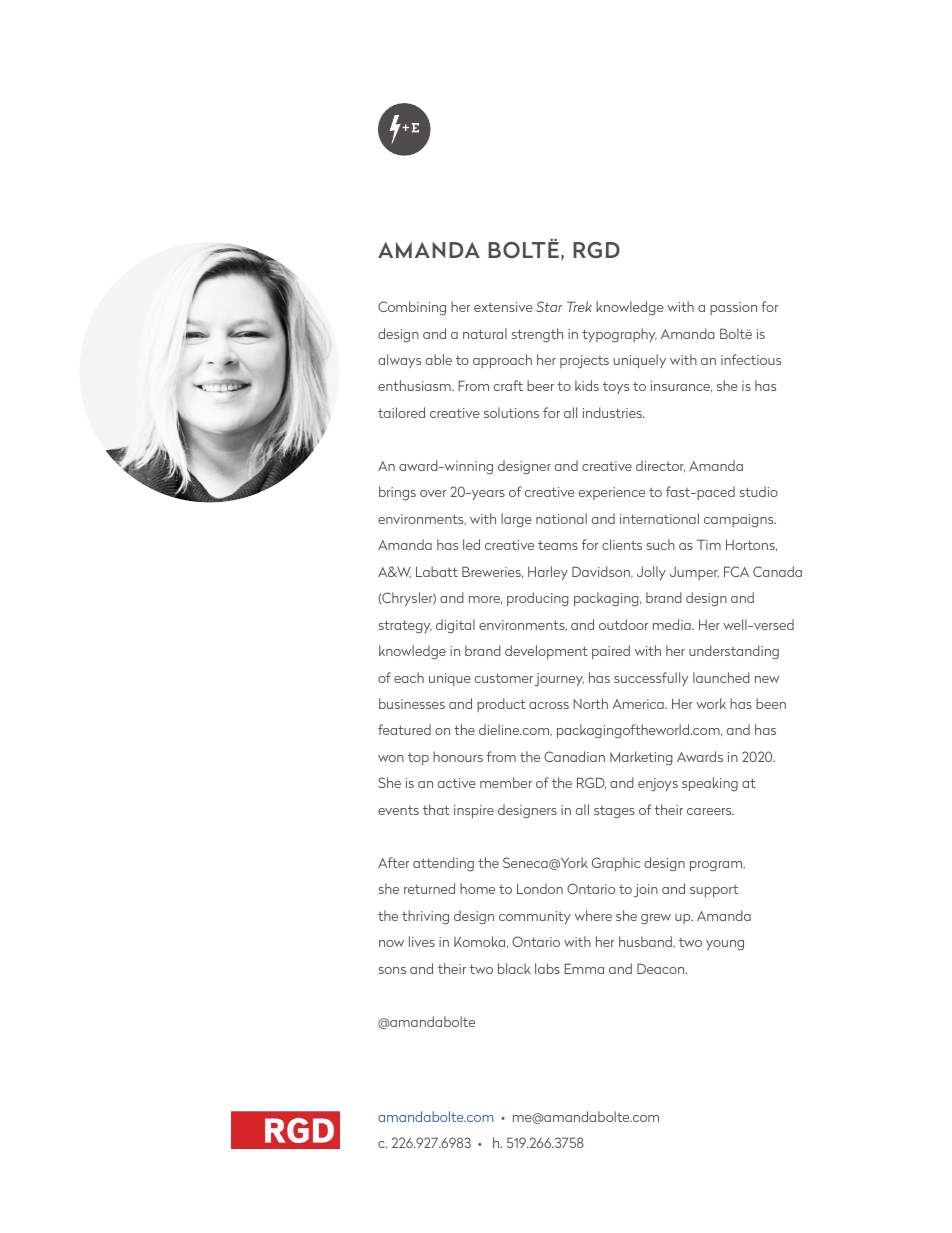  What do you see at coordinates (455, 626) in the screenshot?
I see `digital` at bounding box center [455, 626].
